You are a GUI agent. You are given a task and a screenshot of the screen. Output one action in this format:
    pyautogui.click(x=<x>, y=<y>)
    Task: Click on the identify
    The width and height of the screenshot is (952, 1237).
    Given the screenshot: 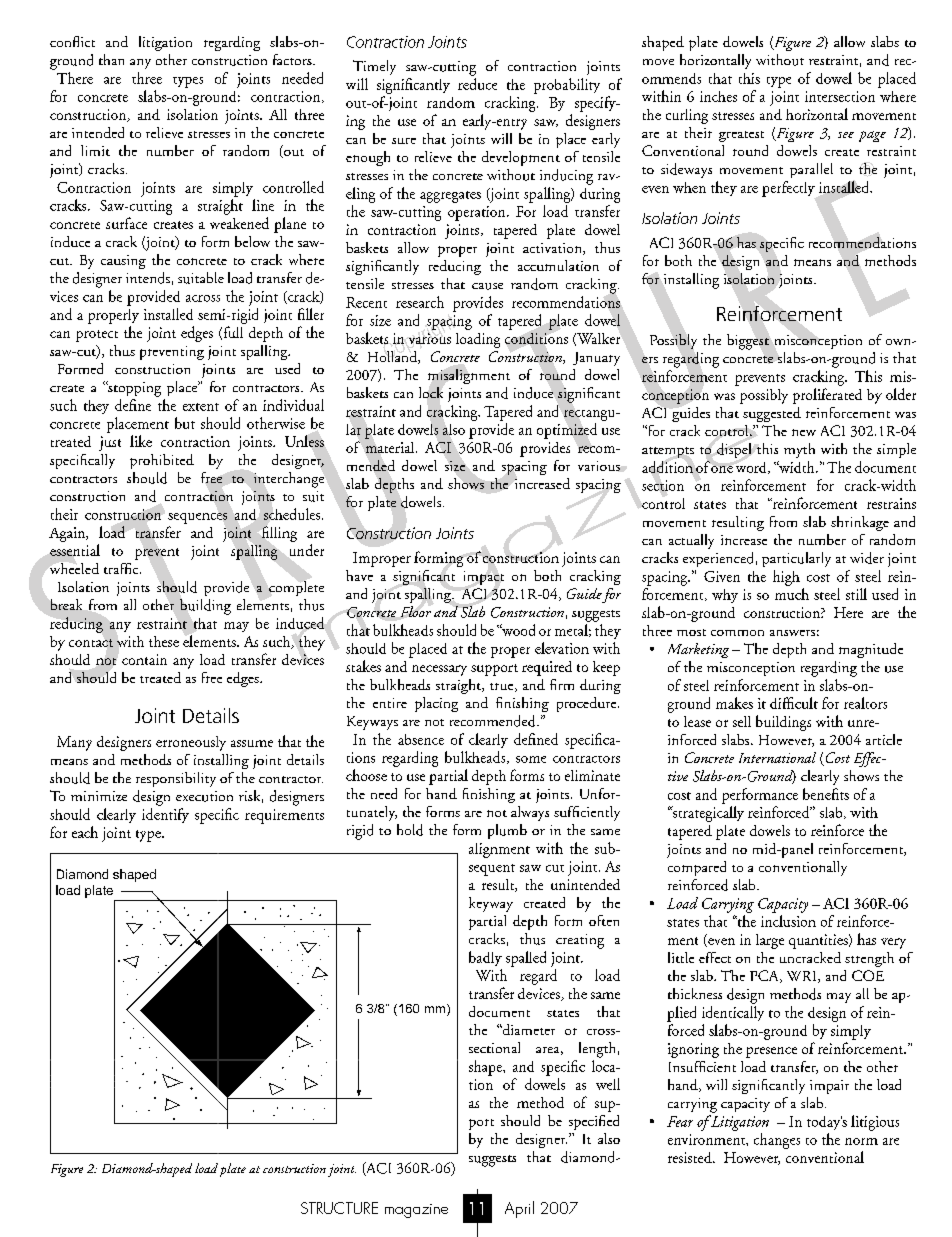 What is the action you would take?
    pyautogui.click(x=165, y=815)
